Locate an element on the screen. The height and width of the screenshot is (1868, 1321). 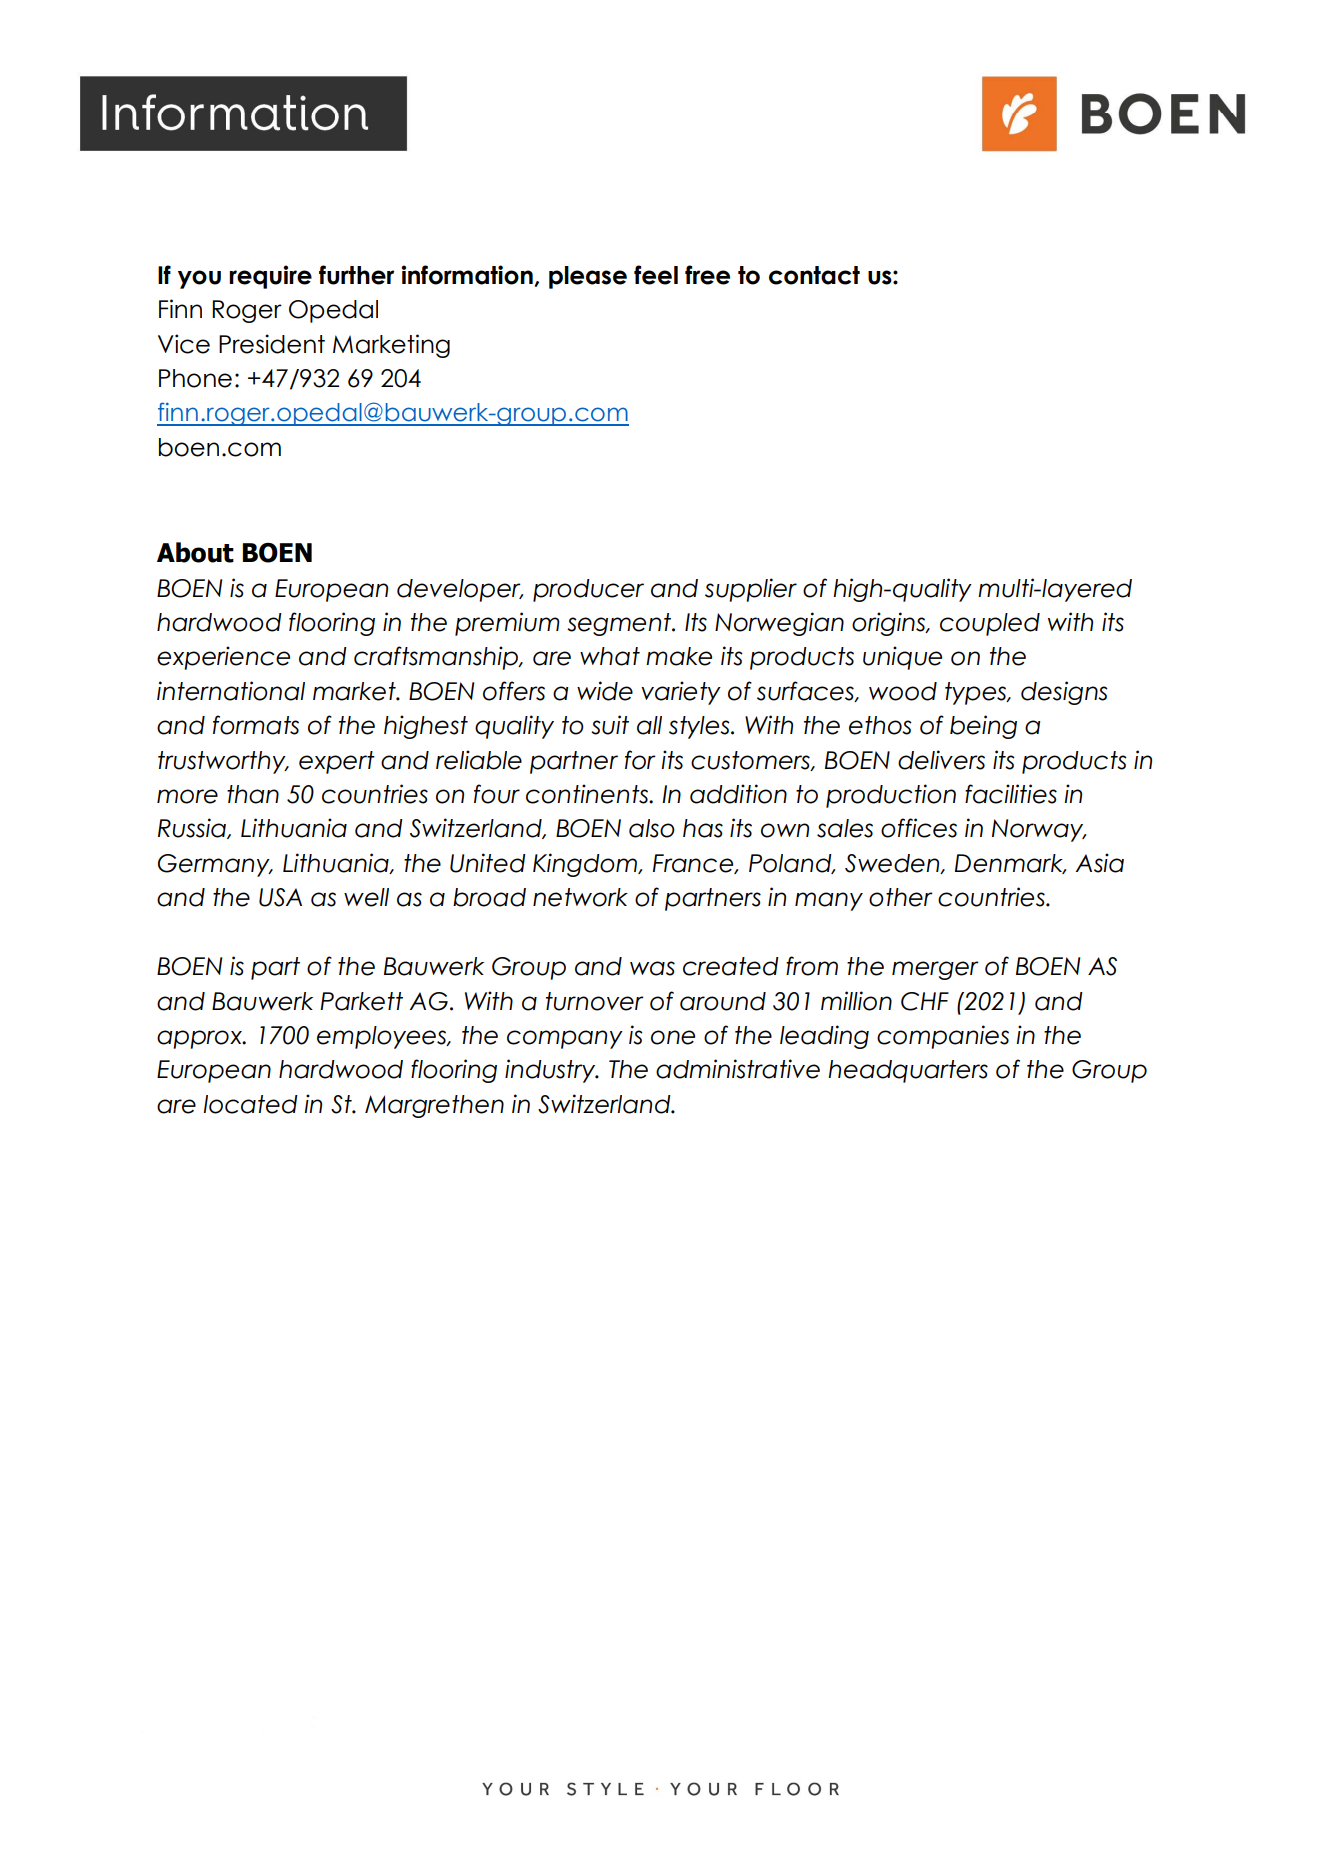
located is located at coordinates (250, 1104).
